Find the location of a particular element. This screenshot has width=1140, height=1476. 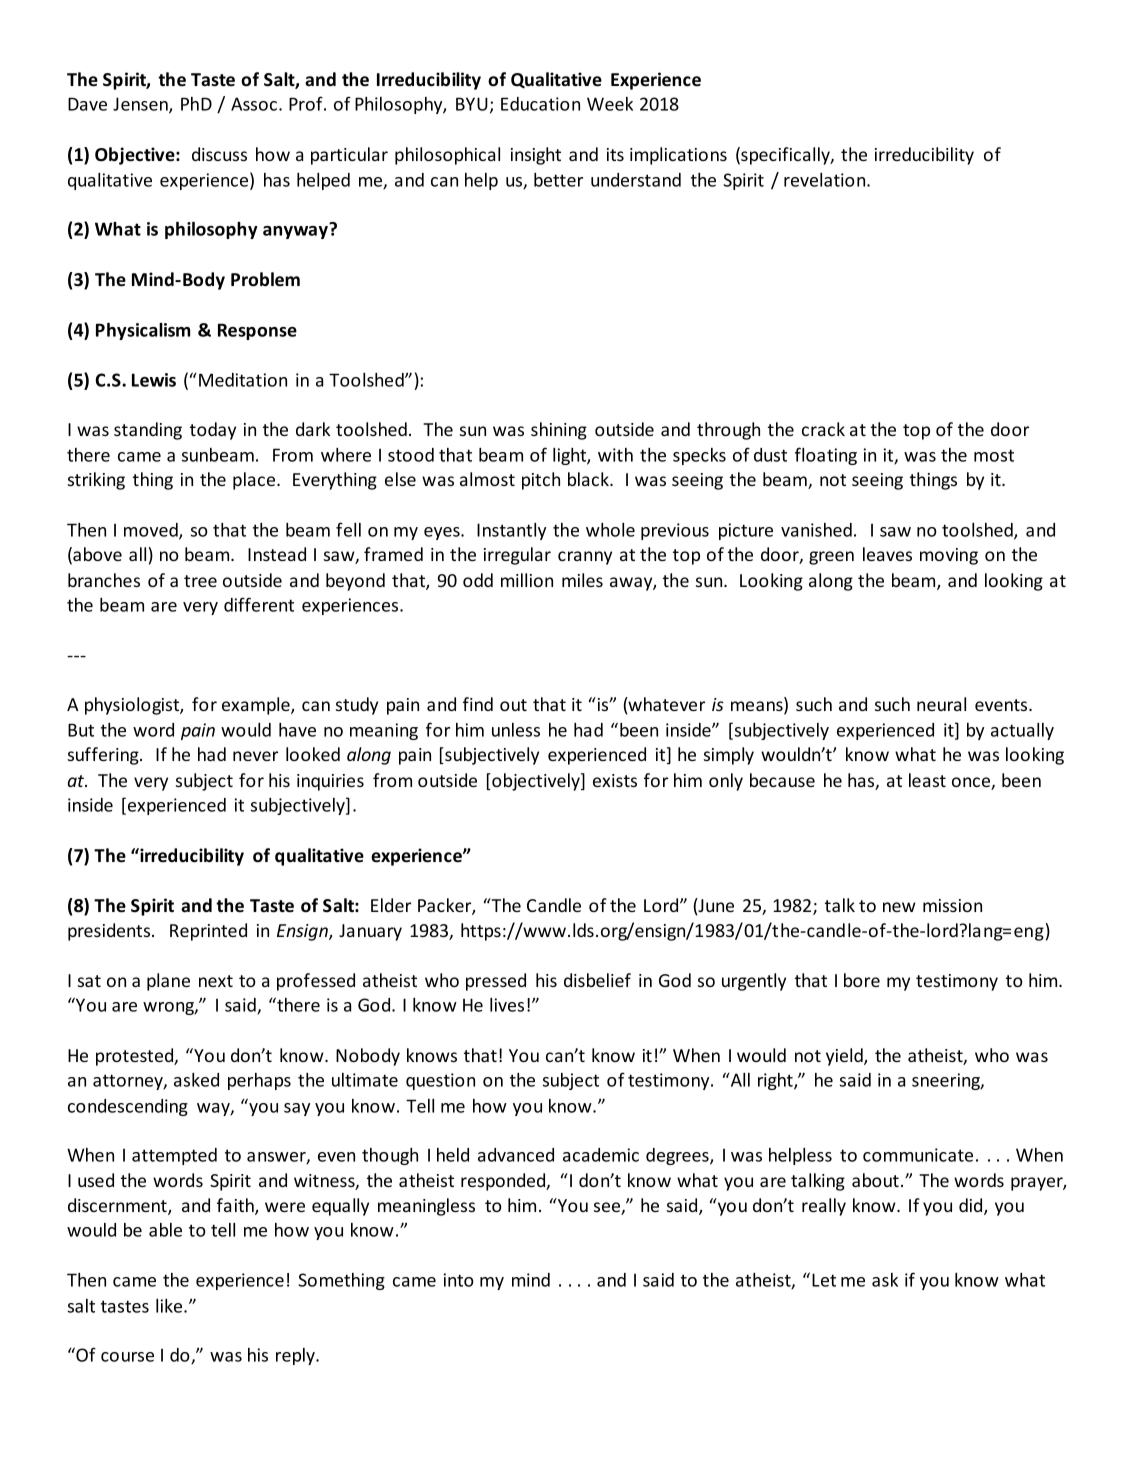

never is located at coordinates (255, 756).
